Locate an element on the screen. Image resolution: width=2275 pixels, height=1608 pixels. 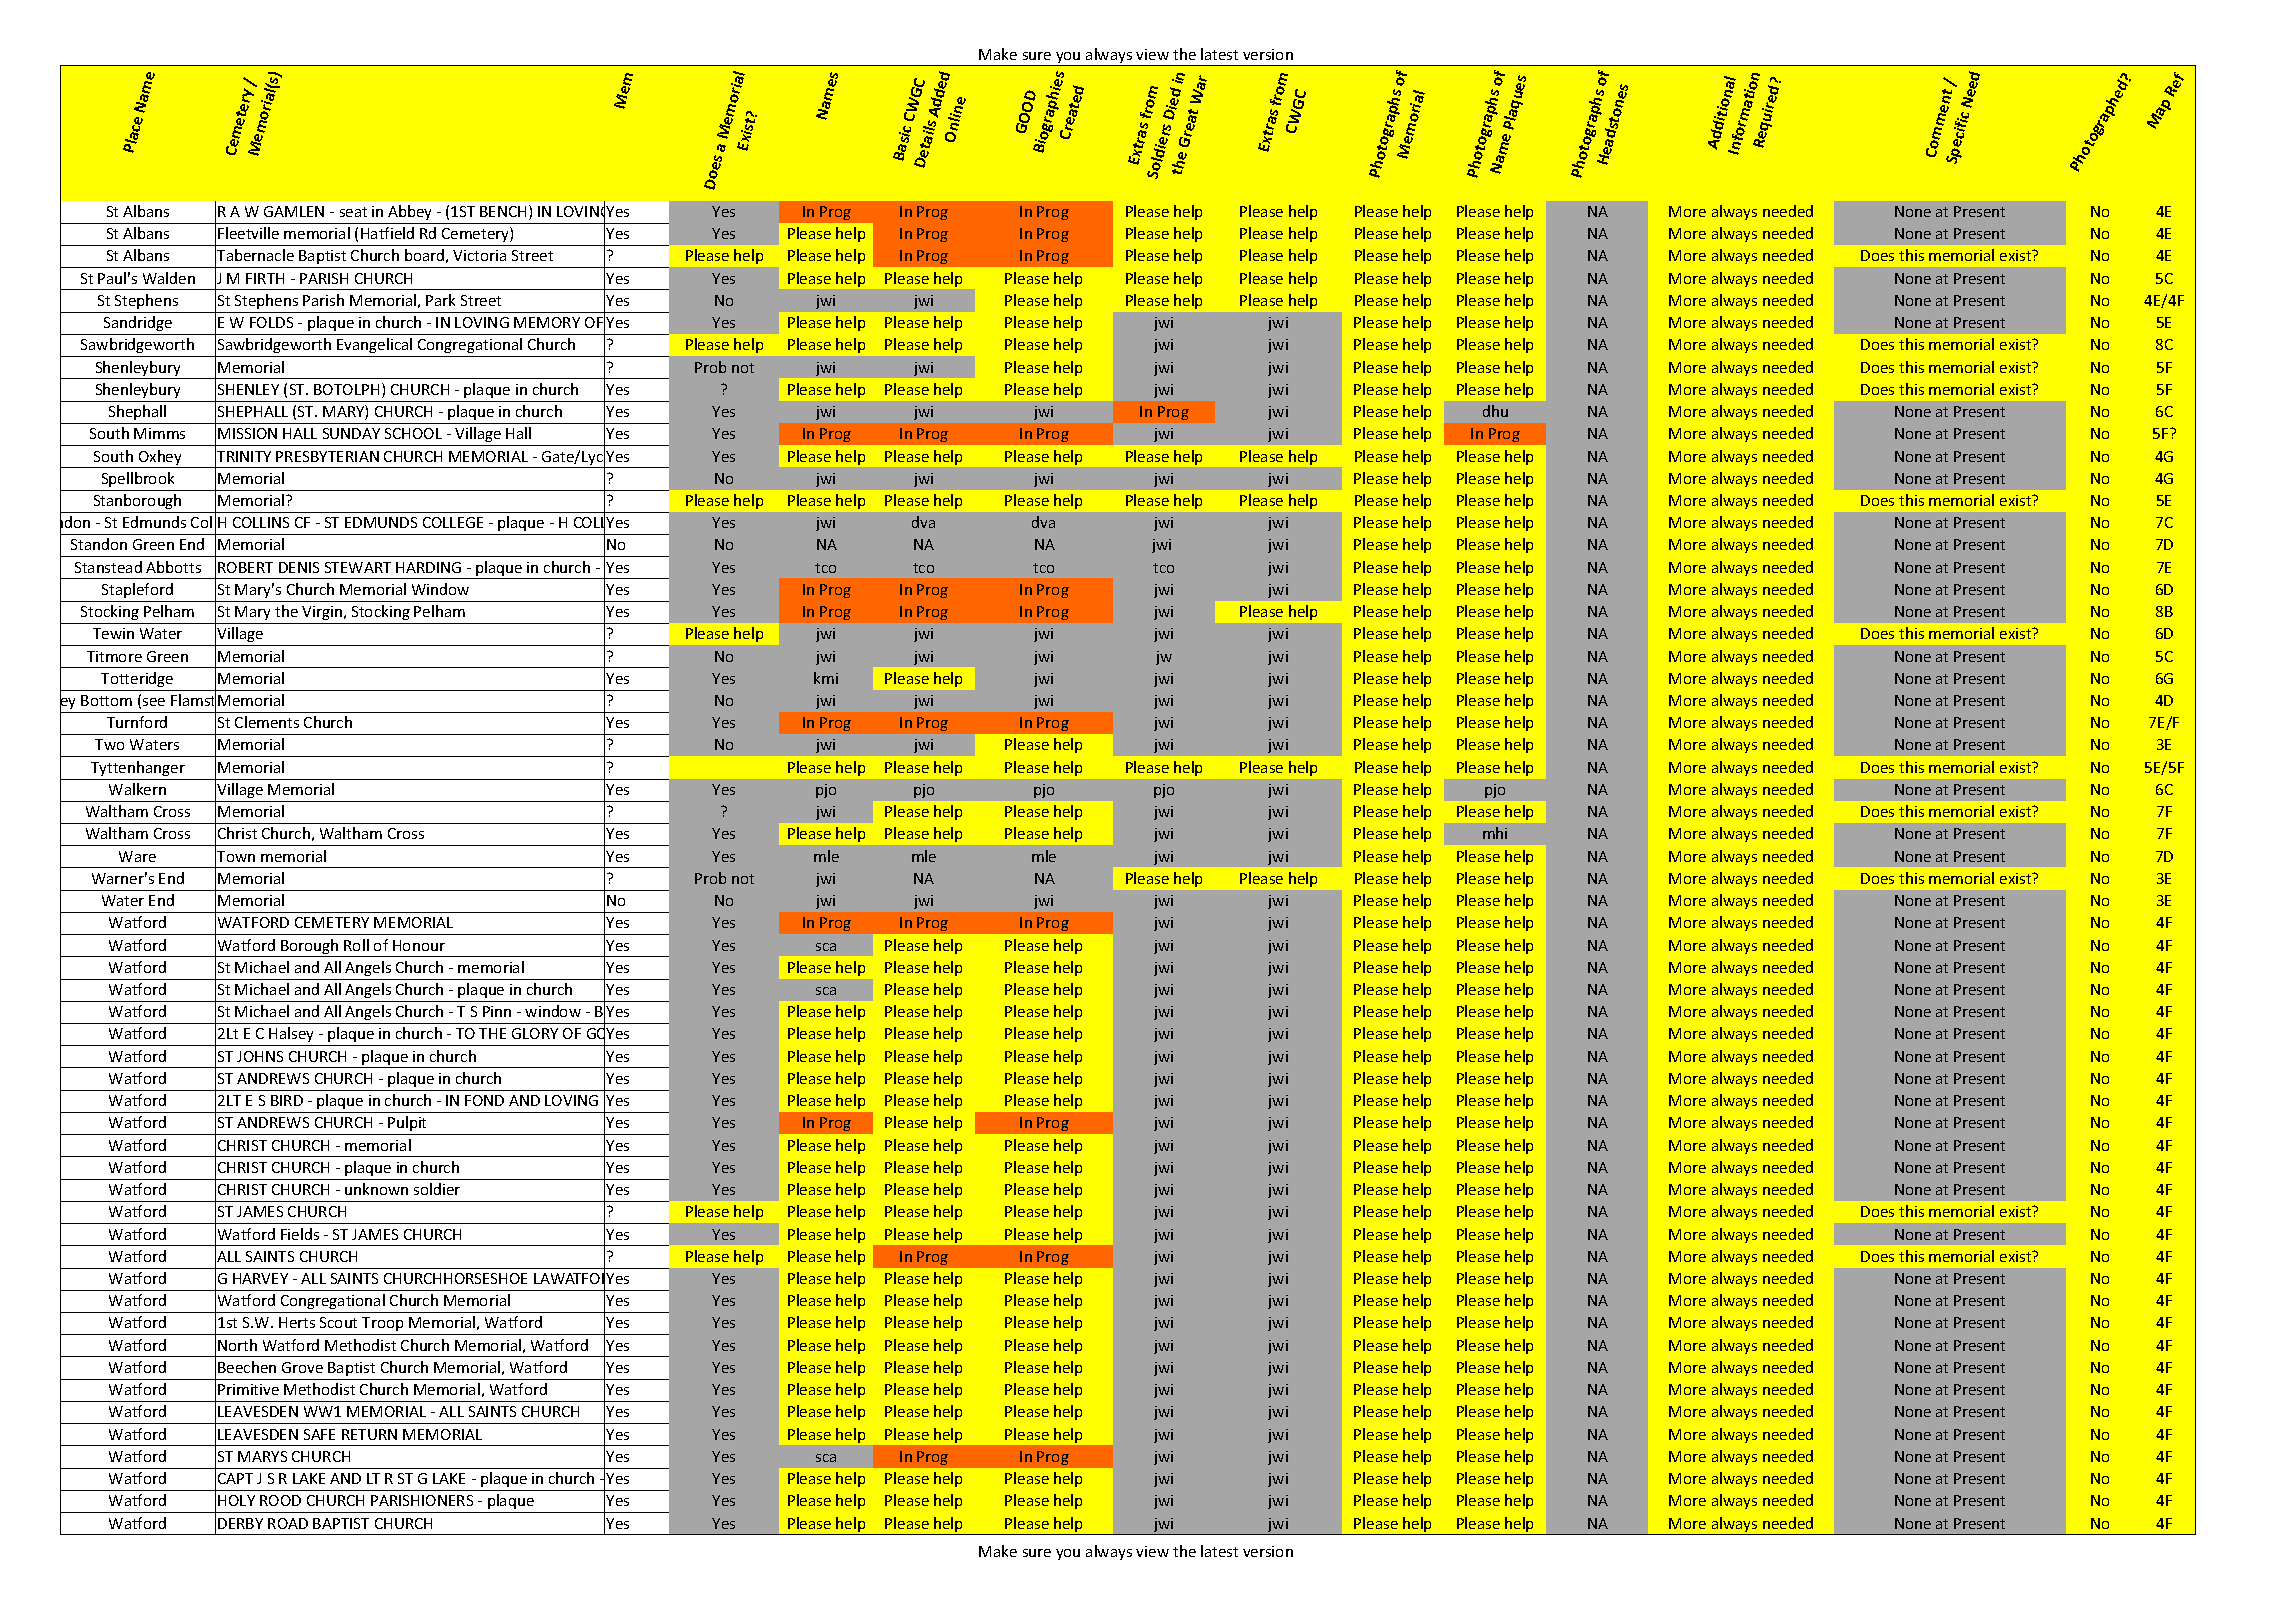
Hatfield is located at coordinates (387, 233).
